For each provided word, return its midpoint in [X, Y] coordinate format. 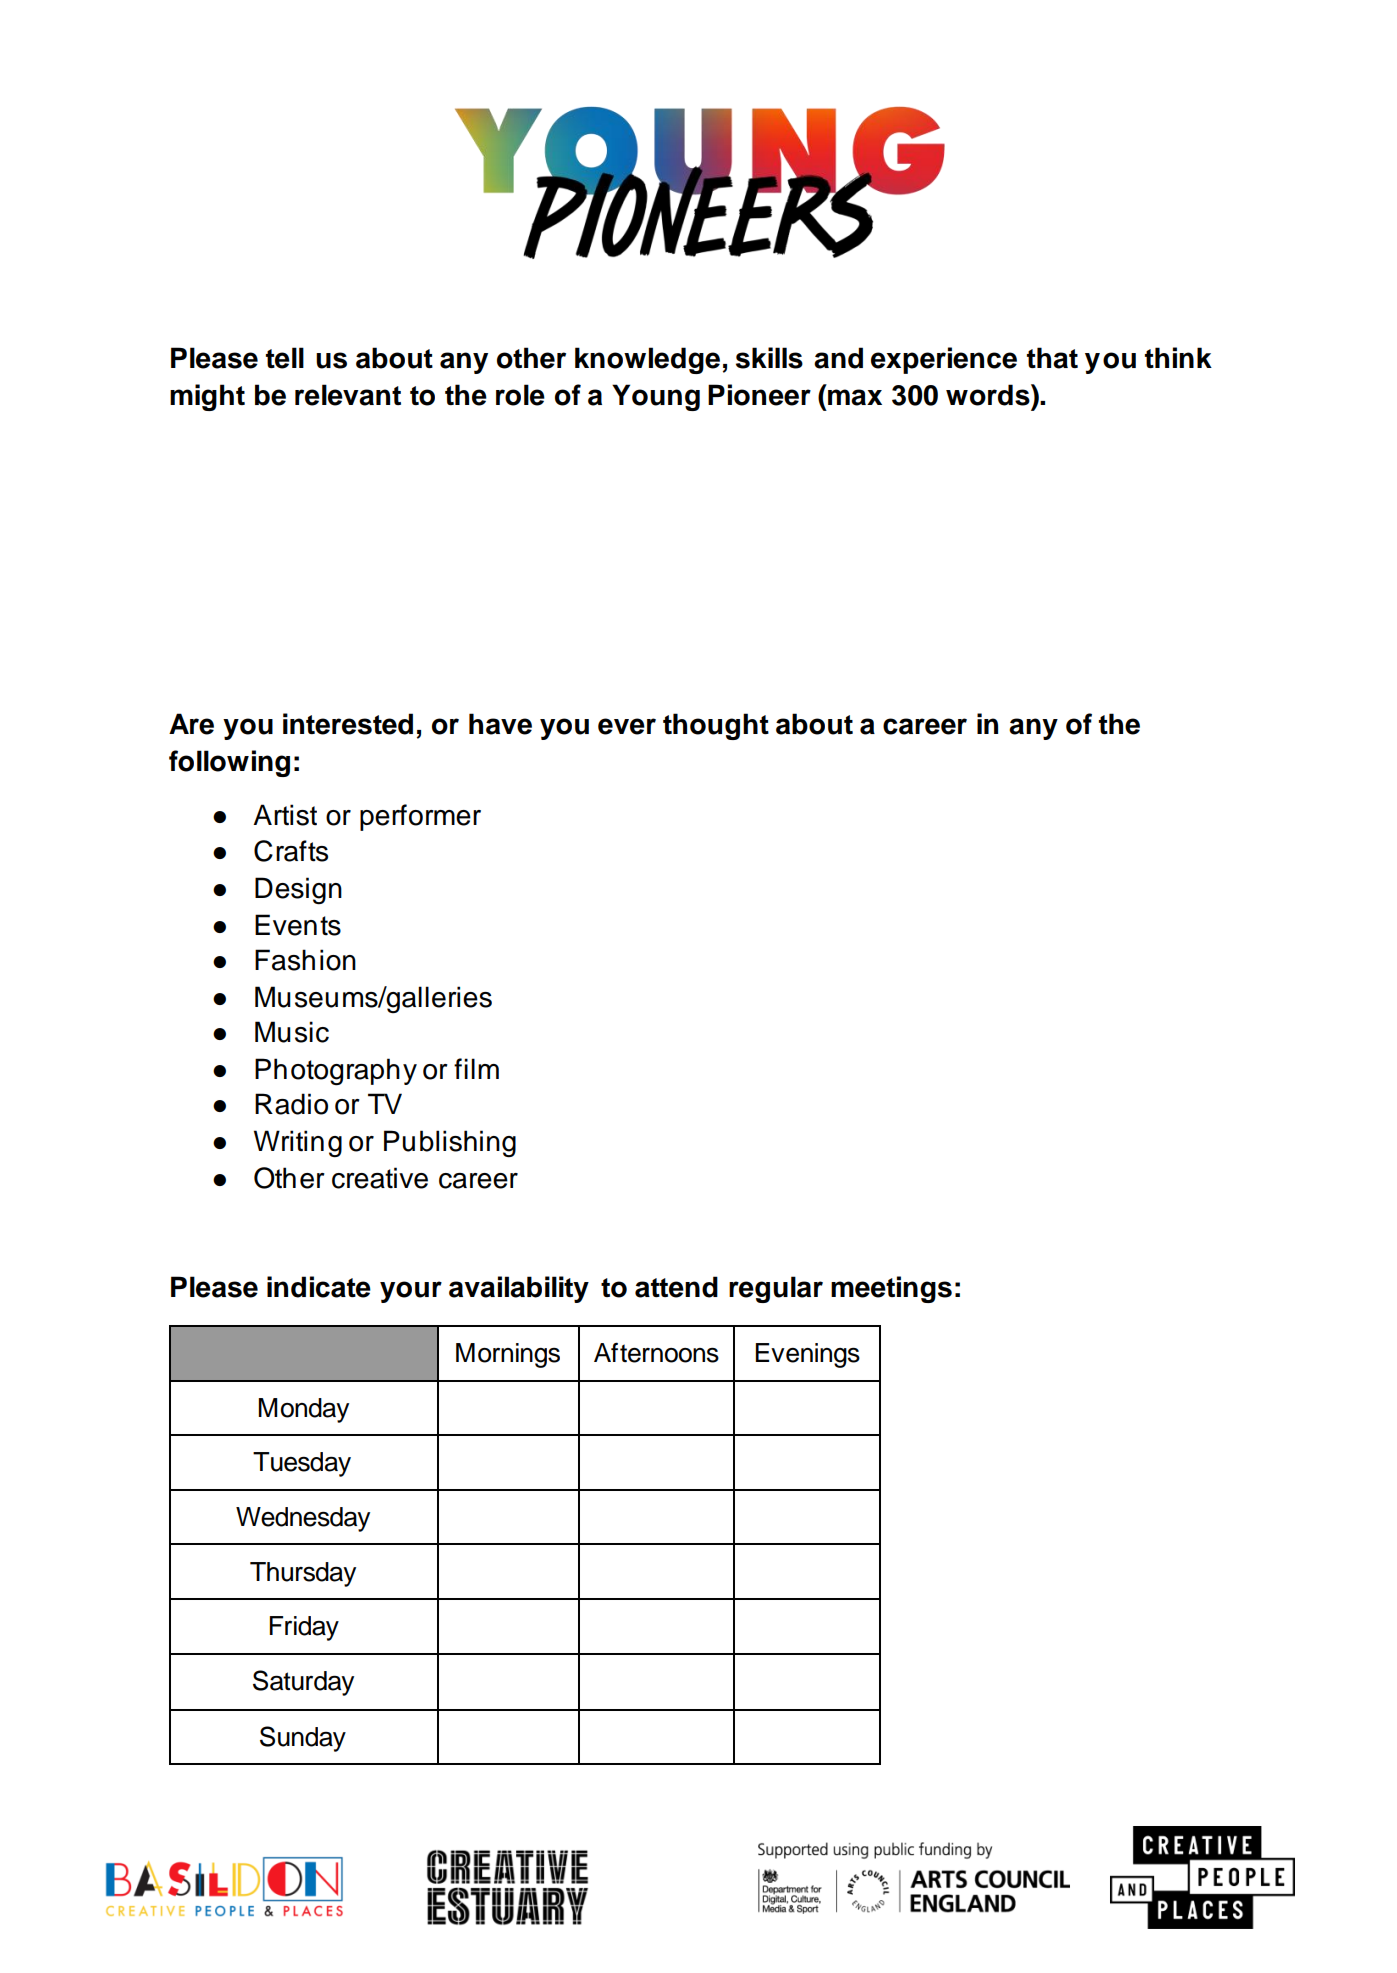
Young [656, 397]
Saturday [303, 1683]
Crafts [291, 851]
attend [676, 1287]
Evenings [808, 1355]
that [1052, 358]
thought [716, 726]
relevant [348, 395]
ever [627, 726]
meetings [891, 1289]
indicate [319, 1287]
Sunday [303, 1739]
